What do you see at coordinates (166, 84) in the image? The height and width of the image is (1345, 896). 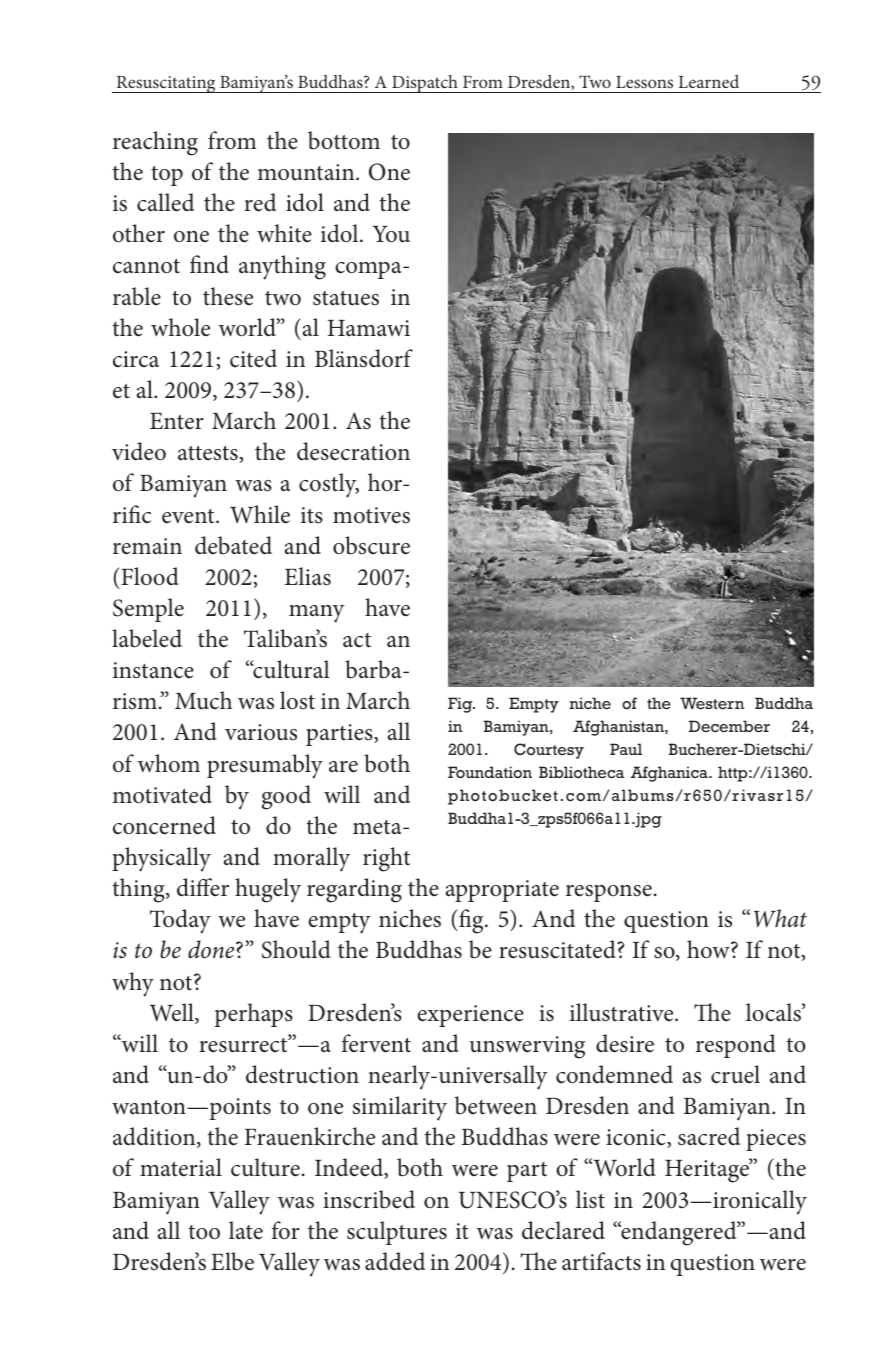 I see `Resuscitating` at bounding box center [166, 84].
